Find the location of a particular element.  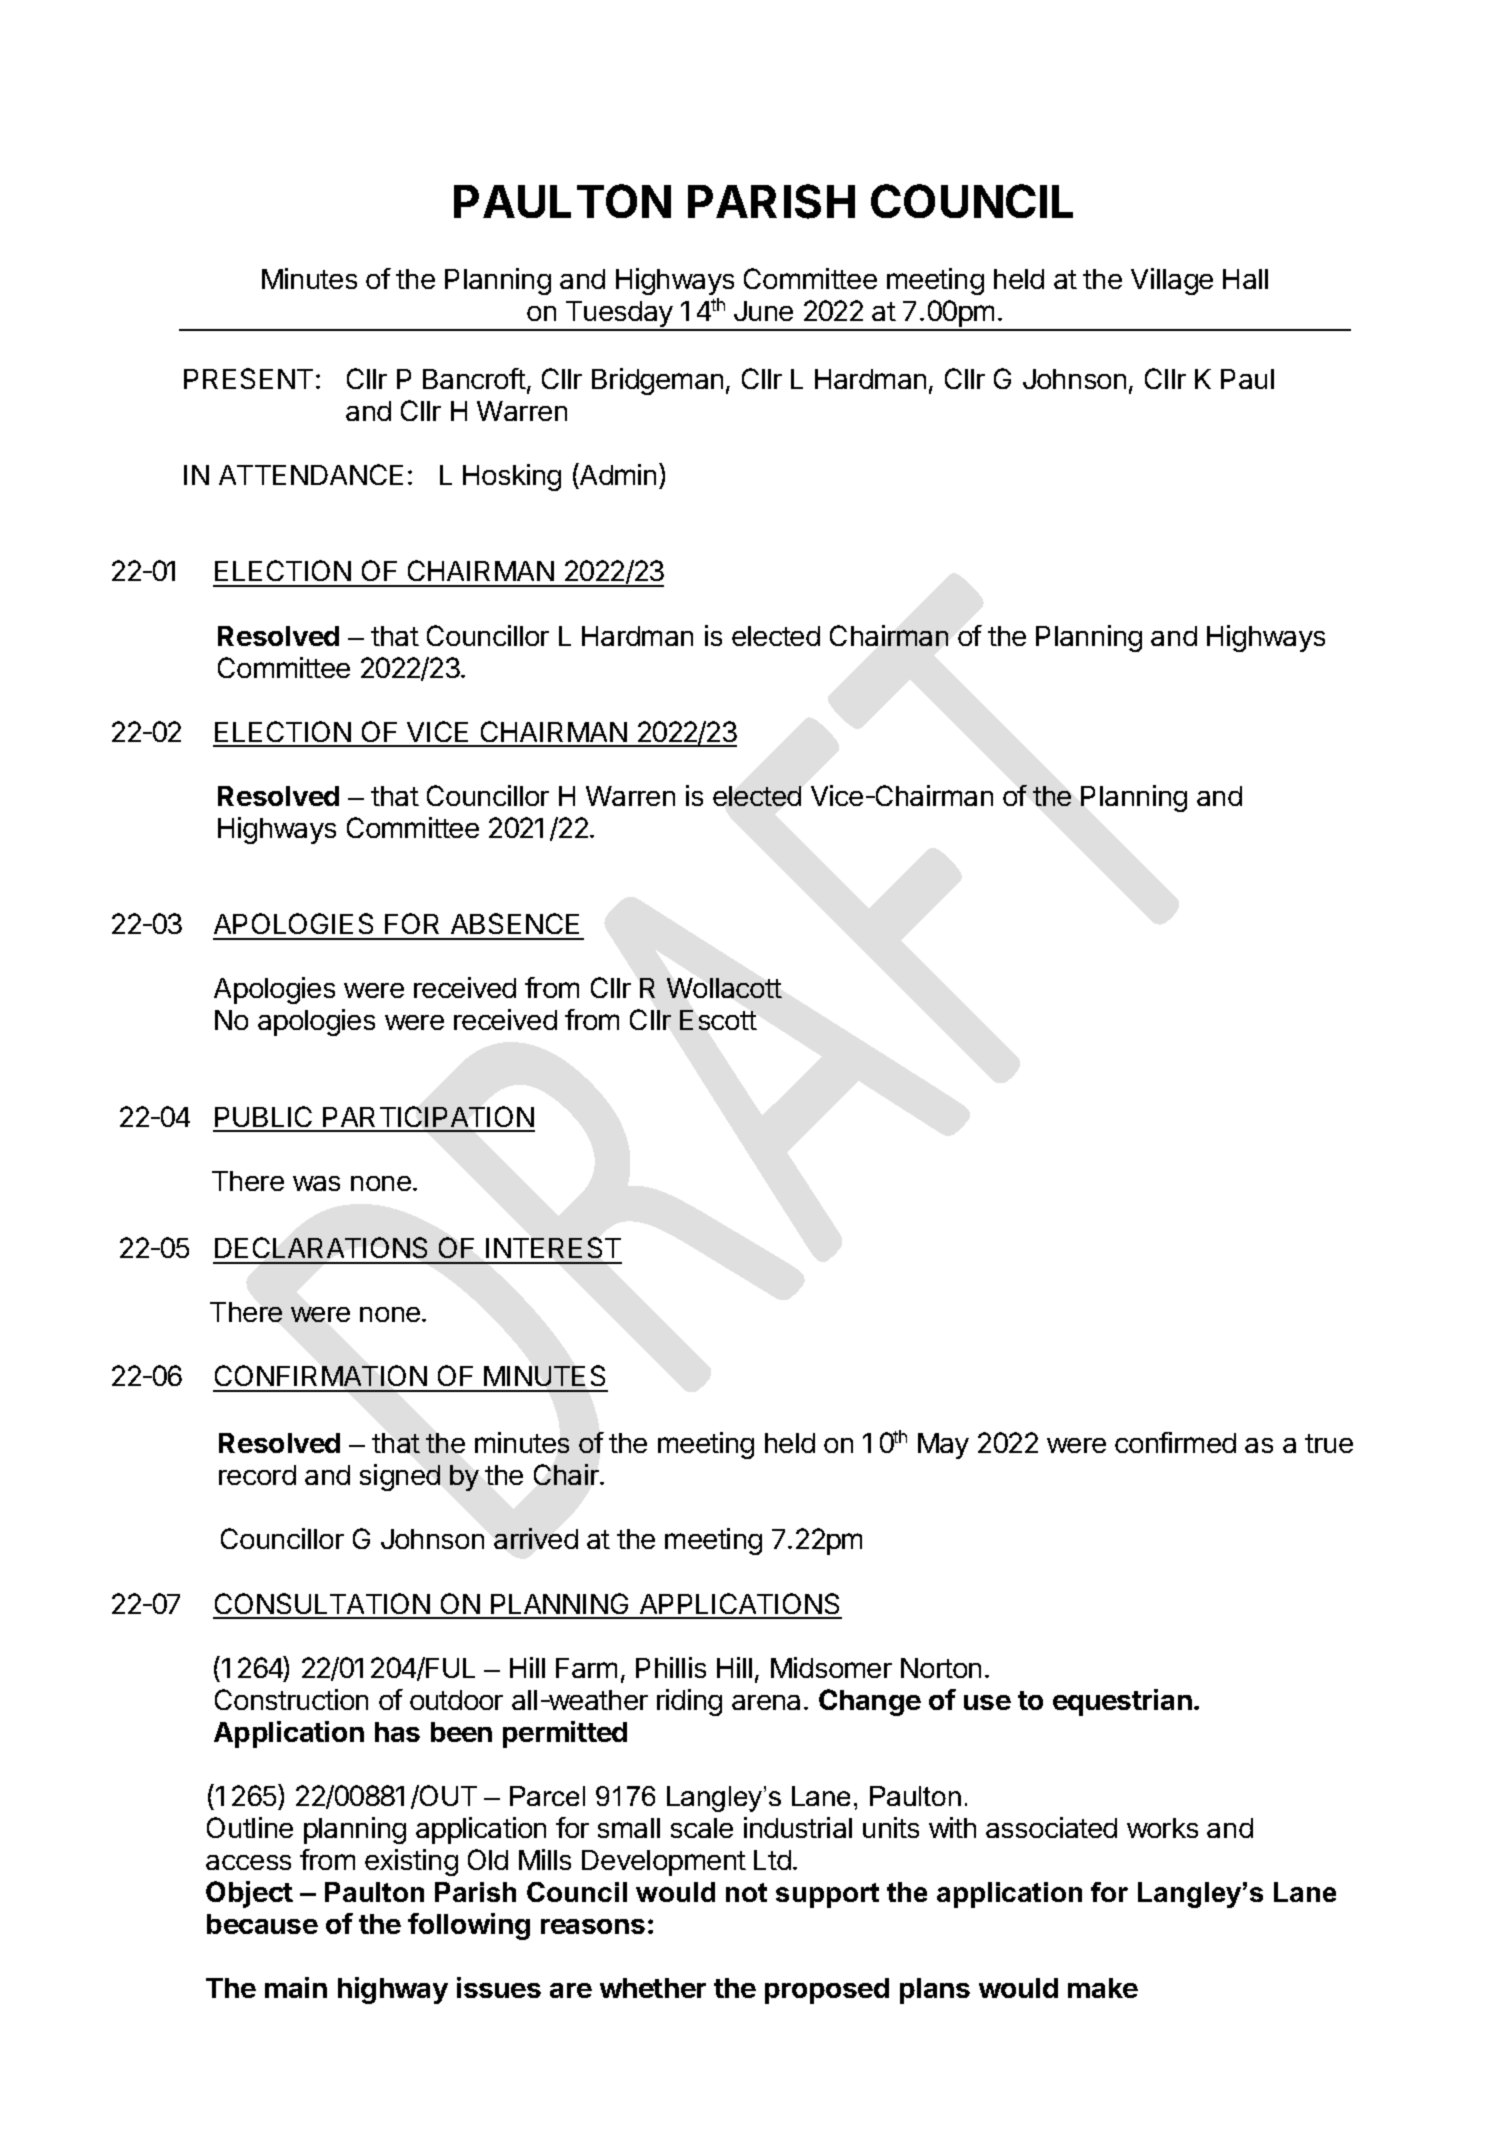

support is located at coordinates (827, 1895).
